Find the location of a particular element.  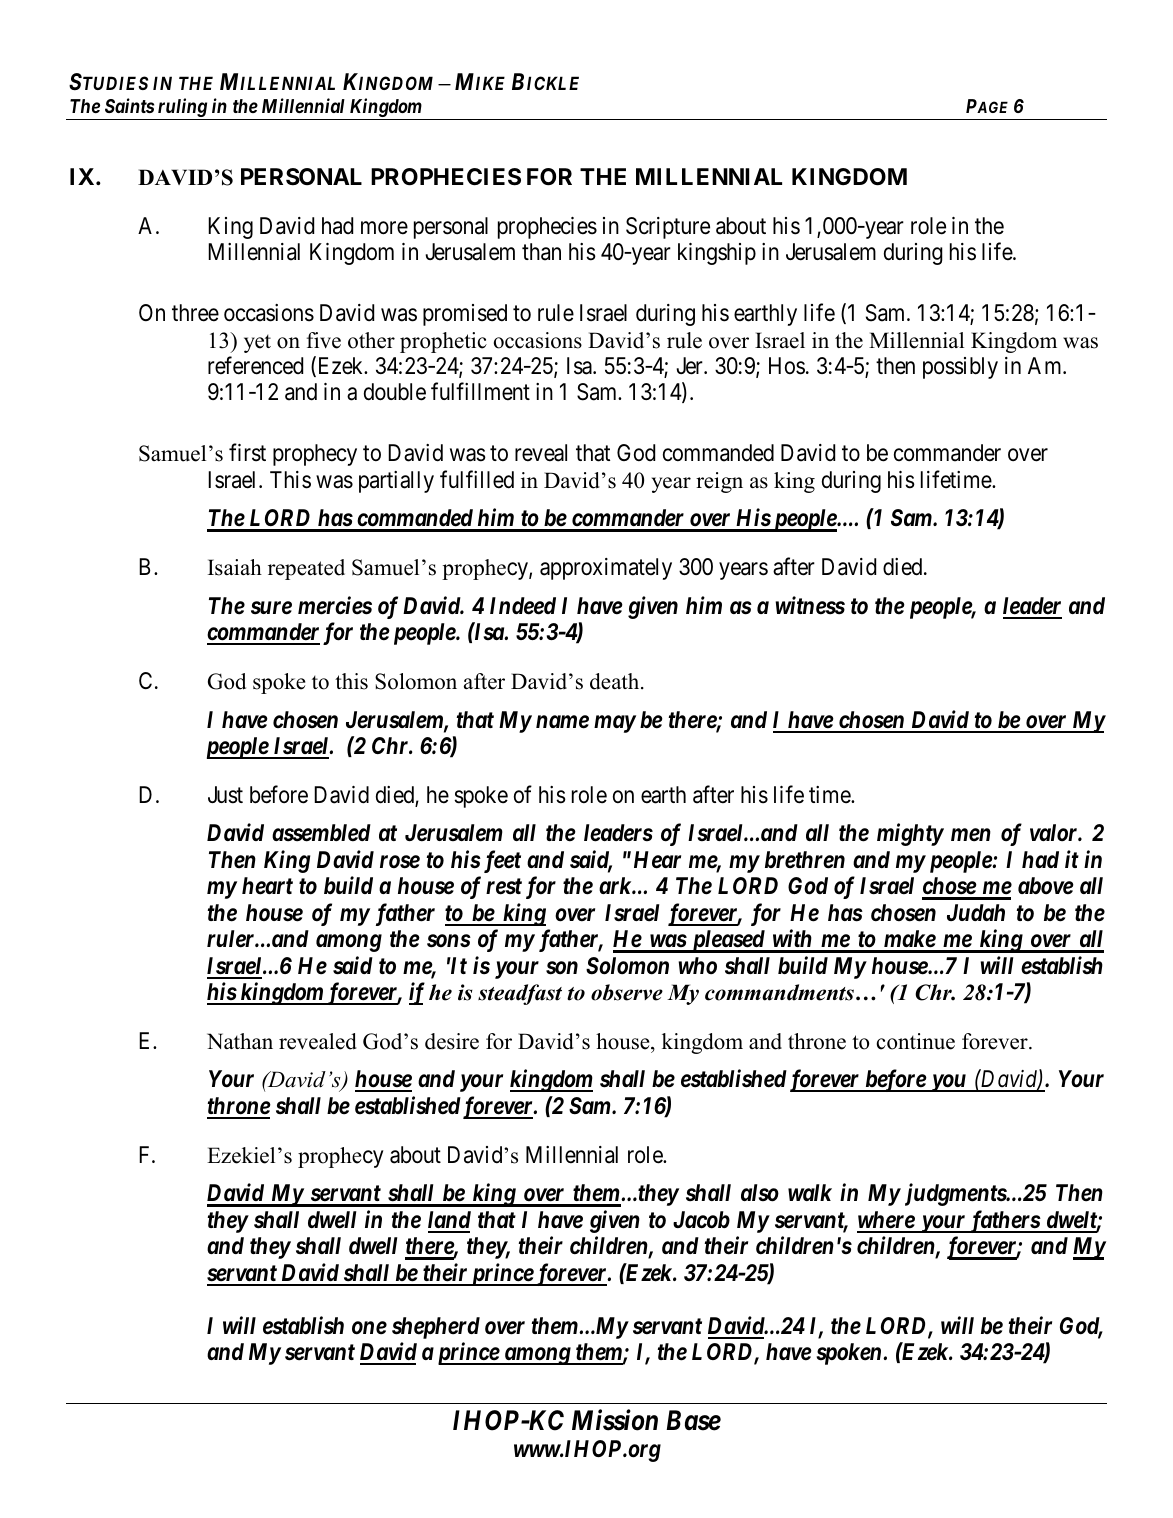

possibly is located at coordinates (960, 368).
